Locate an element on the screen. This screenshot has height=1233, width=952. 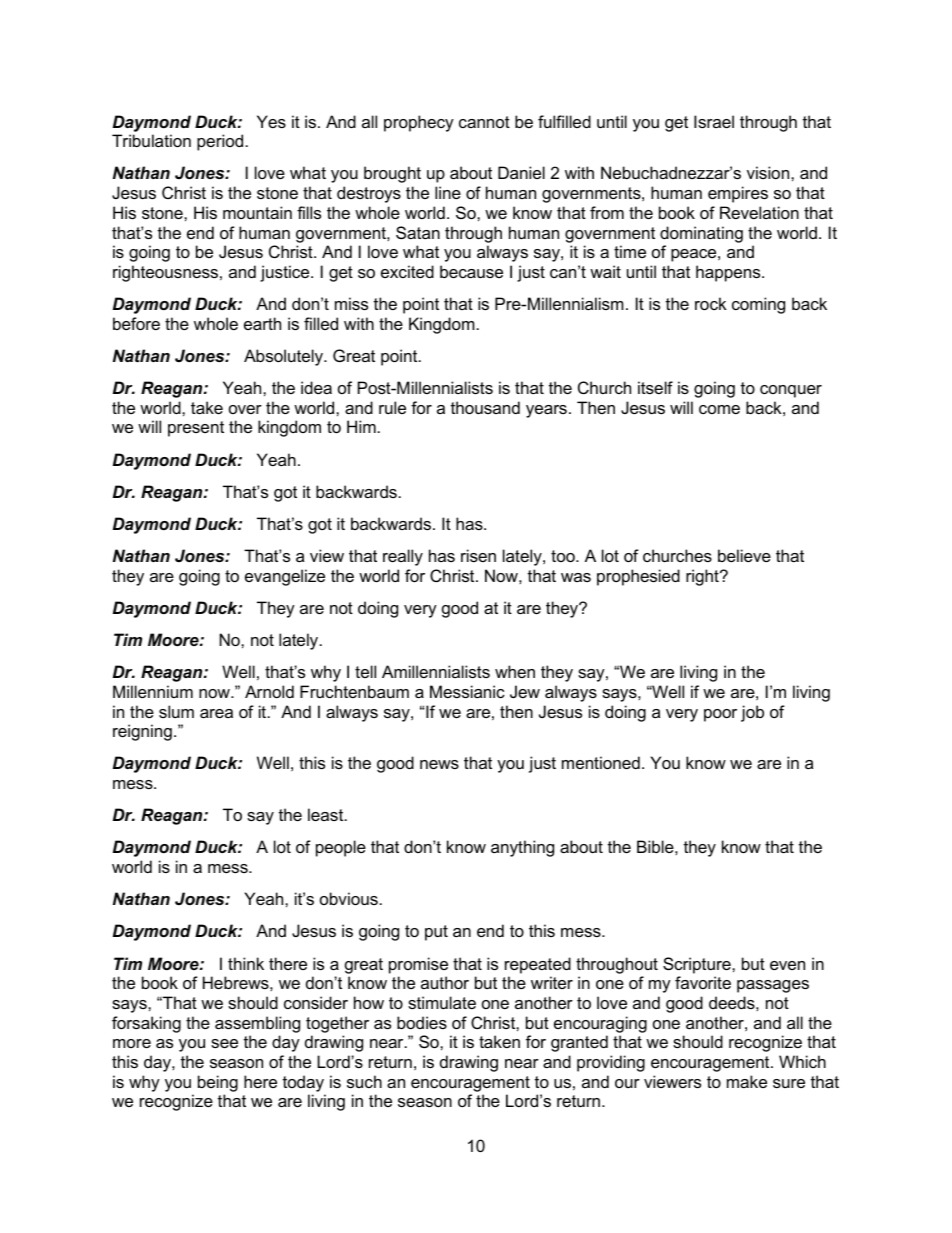
period is located at coordinates (220, 142).
